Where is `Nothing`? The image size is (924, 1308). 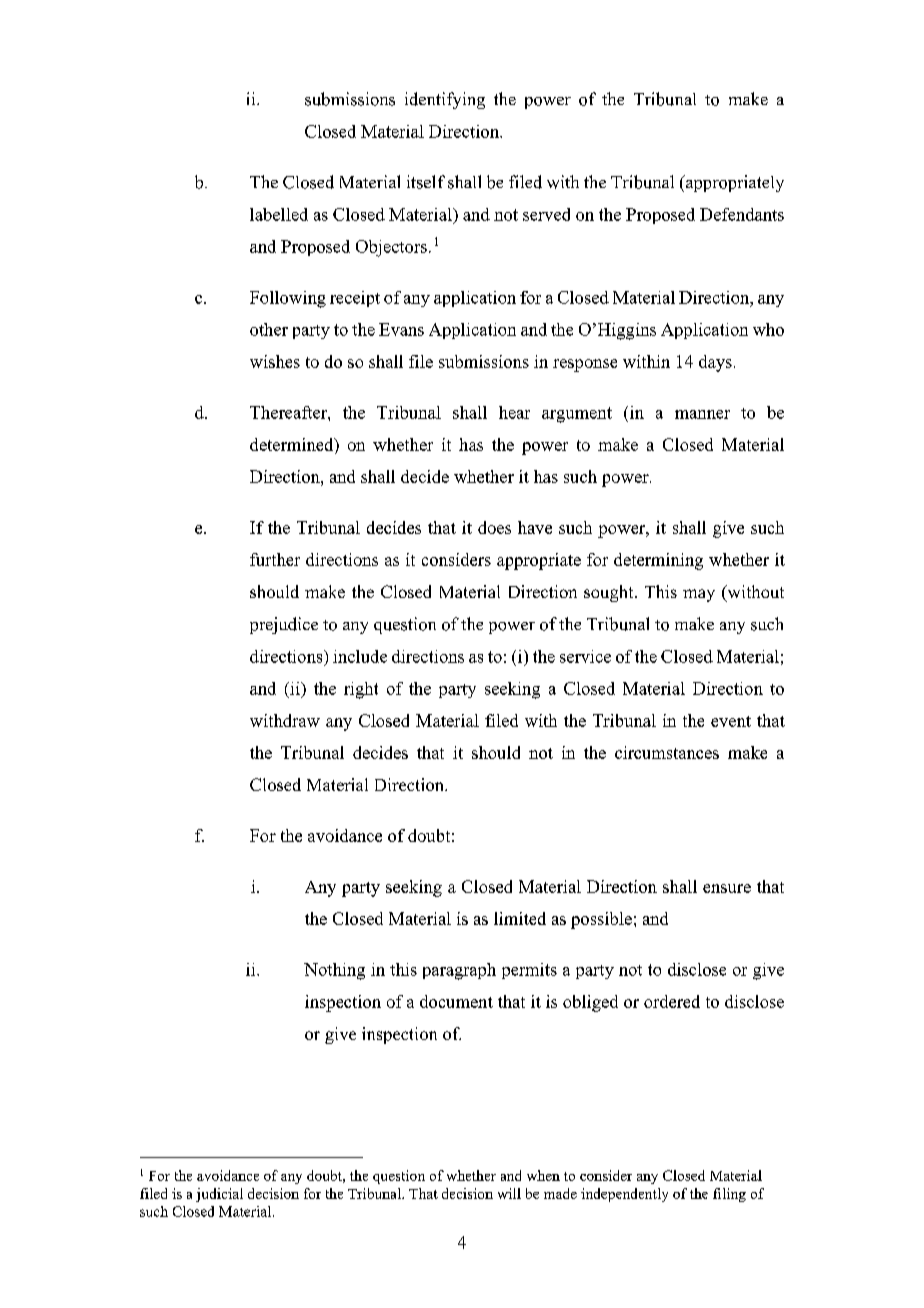
Nothing is located at coordinates (334, 971).
